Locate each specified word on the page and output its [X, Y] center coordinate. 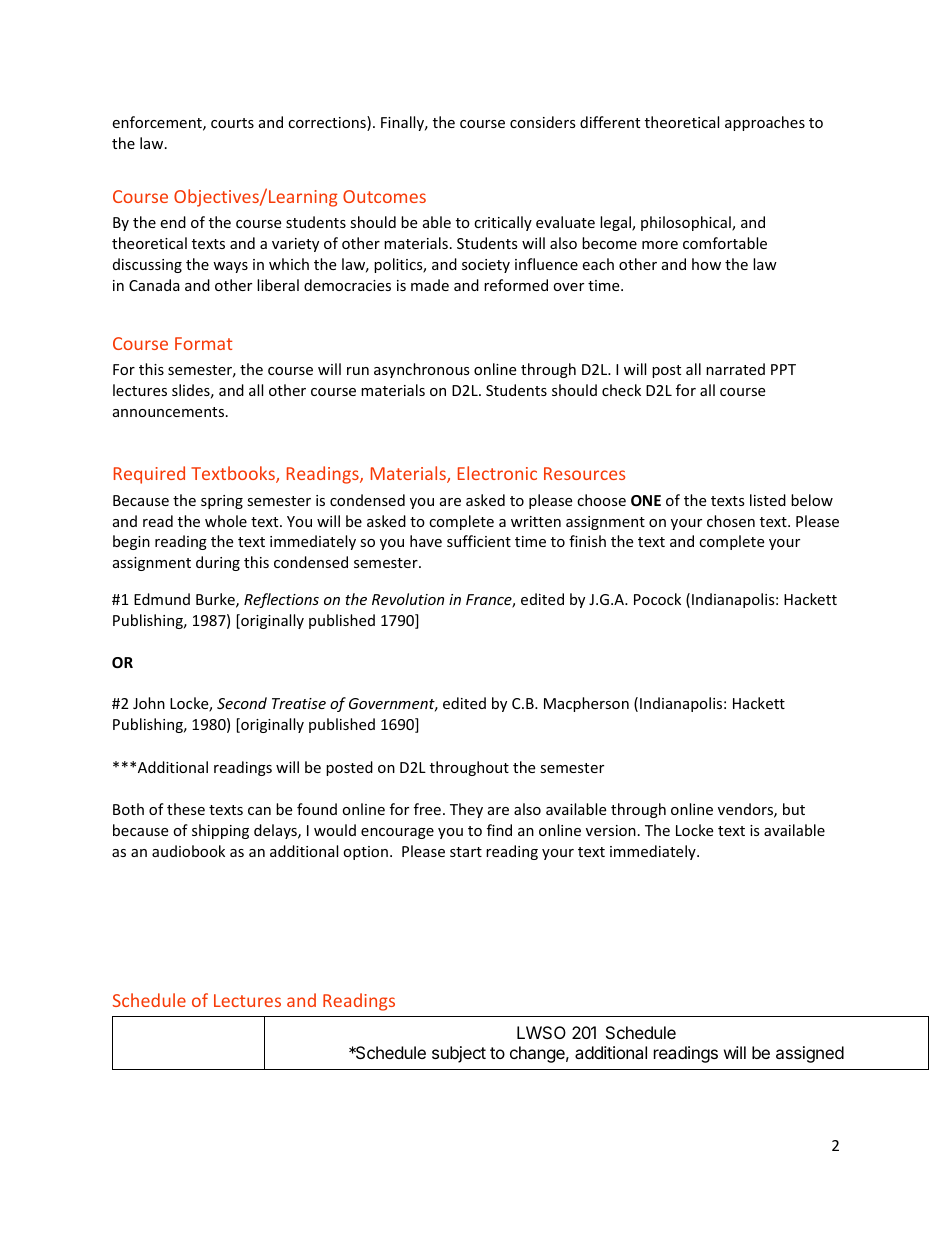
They [466, 810]
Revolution [408, 599]
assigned [810, 1054]
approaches [765, 123]
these [186, 809]
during [218, 563]
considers [543, 122]
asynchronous [422, 370]
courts [232, 123]
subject [459, 1054]
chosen [731, 521]
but [794, 809]
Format [203, 343]
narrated [735, 369]
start [466, 852]
